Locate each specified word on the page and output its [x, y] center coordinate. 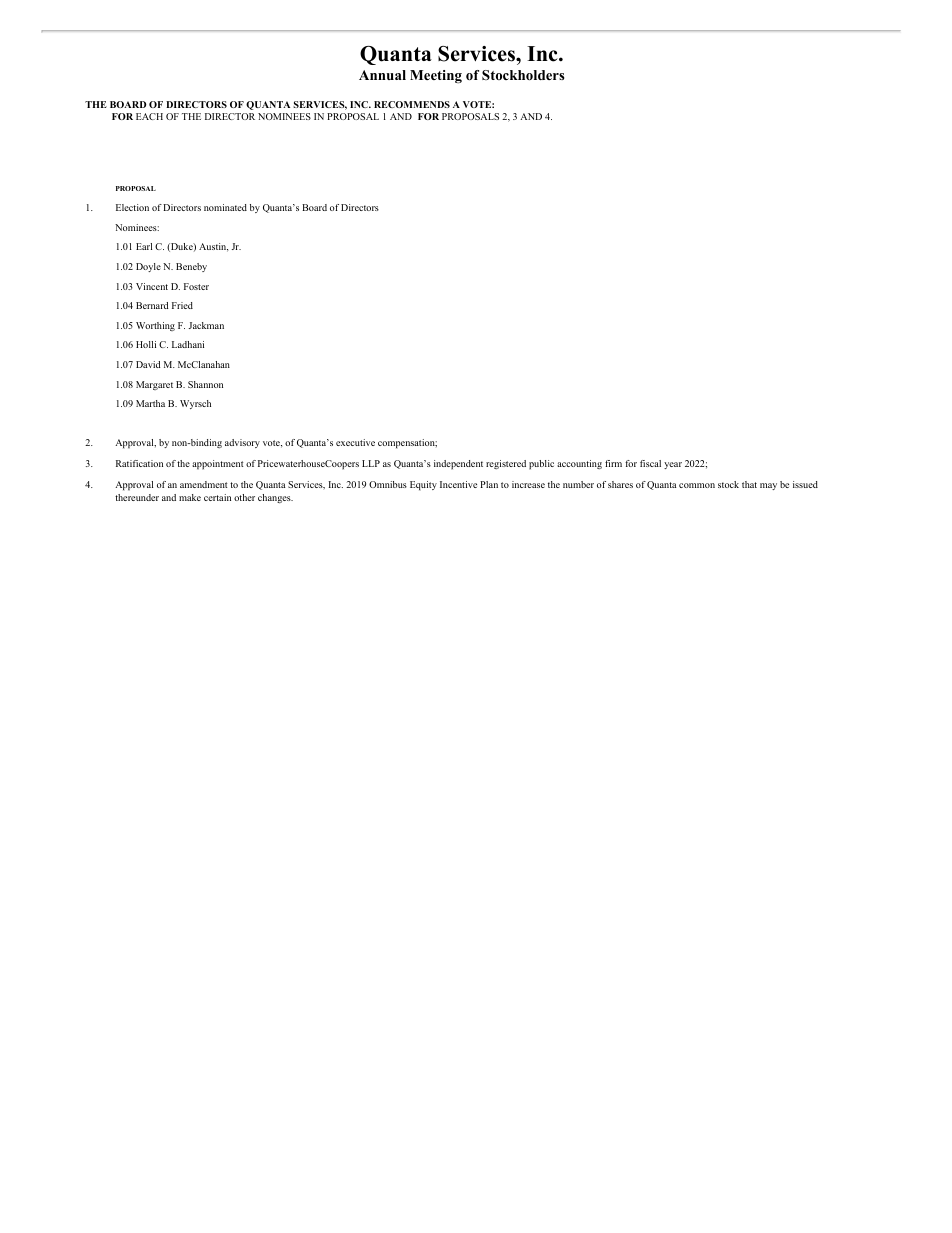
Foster [196, 286]
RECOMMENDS [412, 104]
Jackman [206, 325]
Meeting [436, 77]
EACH [149, 116]
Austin [213, 247]
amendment [203, 484]
